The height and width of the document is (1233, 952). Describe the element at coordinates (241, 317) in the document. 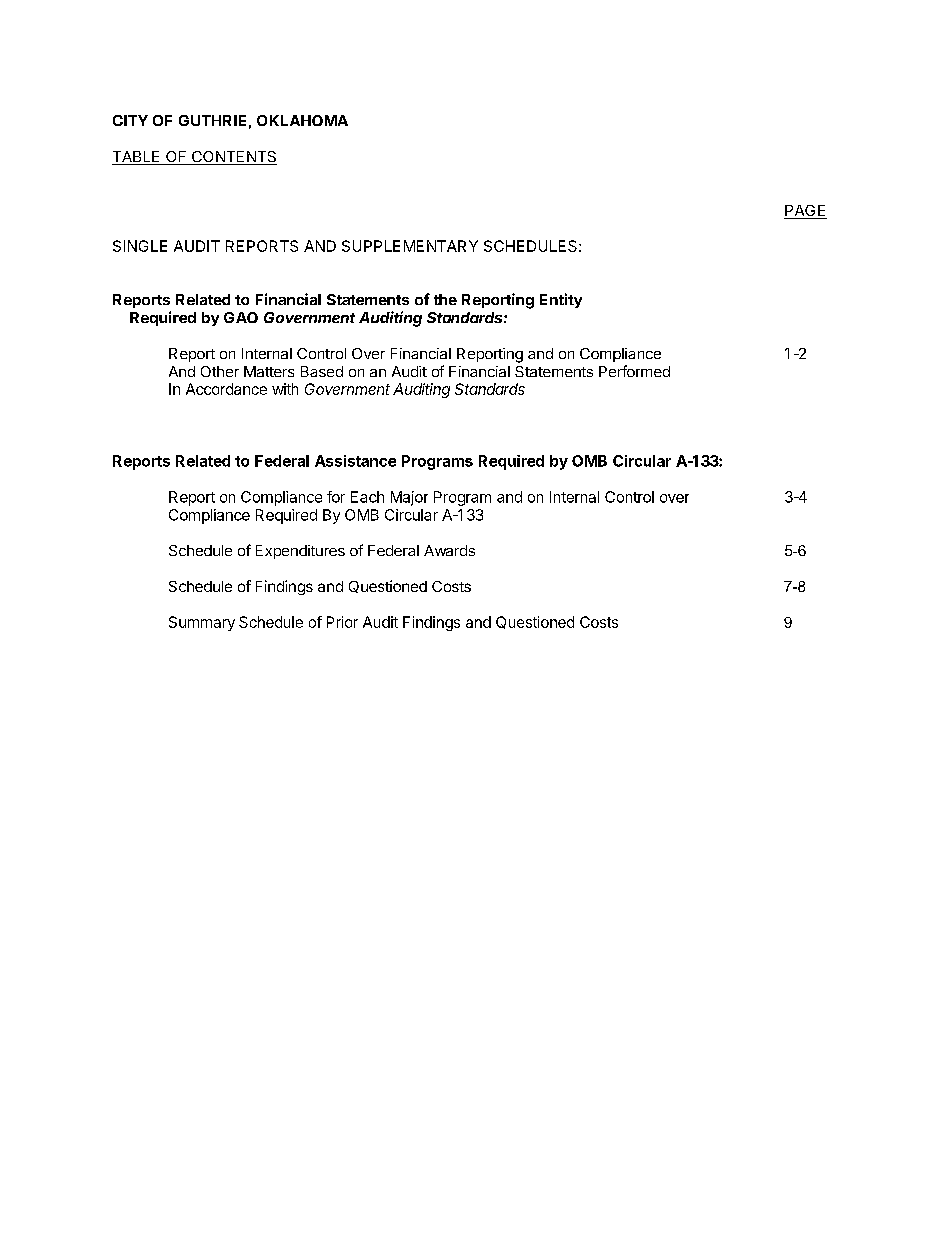

I see `GAO` at that location.
